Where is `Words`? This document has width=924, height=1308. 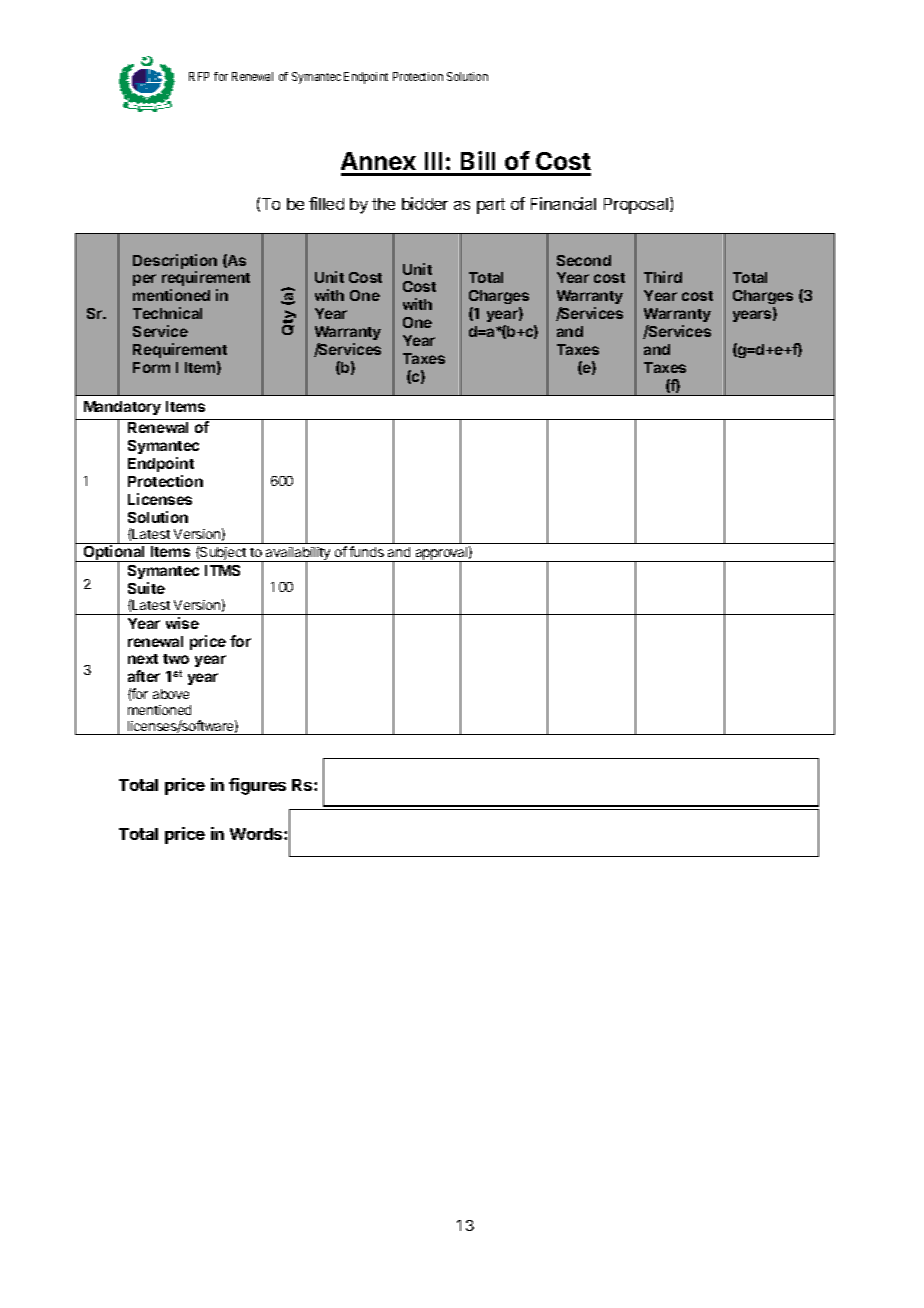
Words is located at coordinates (257, 834).
